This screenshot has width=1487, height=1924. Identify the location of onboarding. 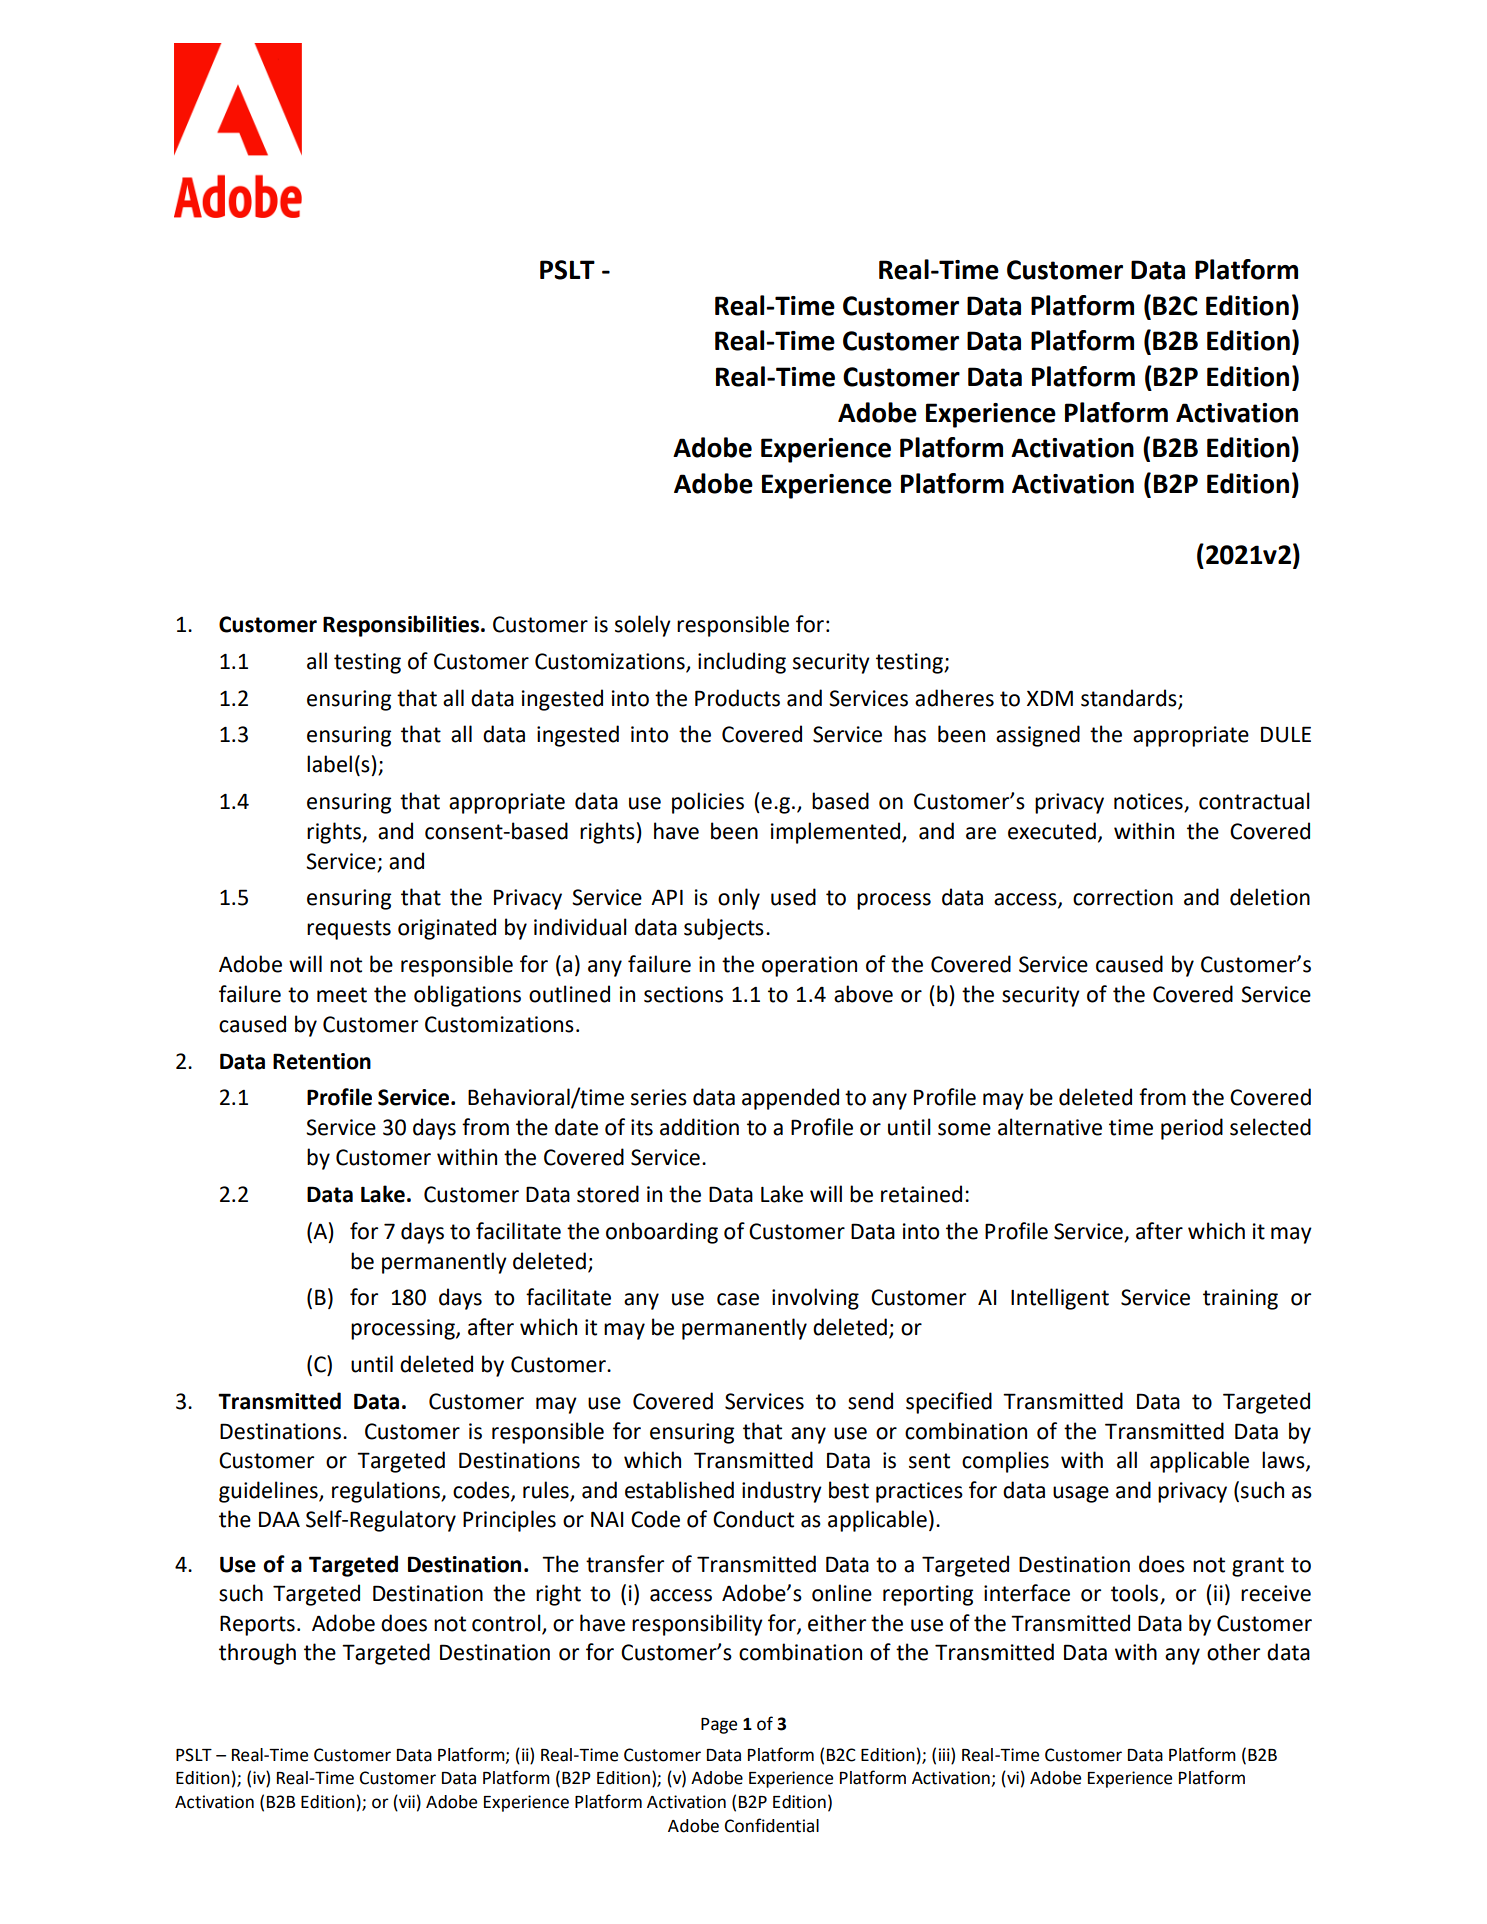
(662, 1233).
